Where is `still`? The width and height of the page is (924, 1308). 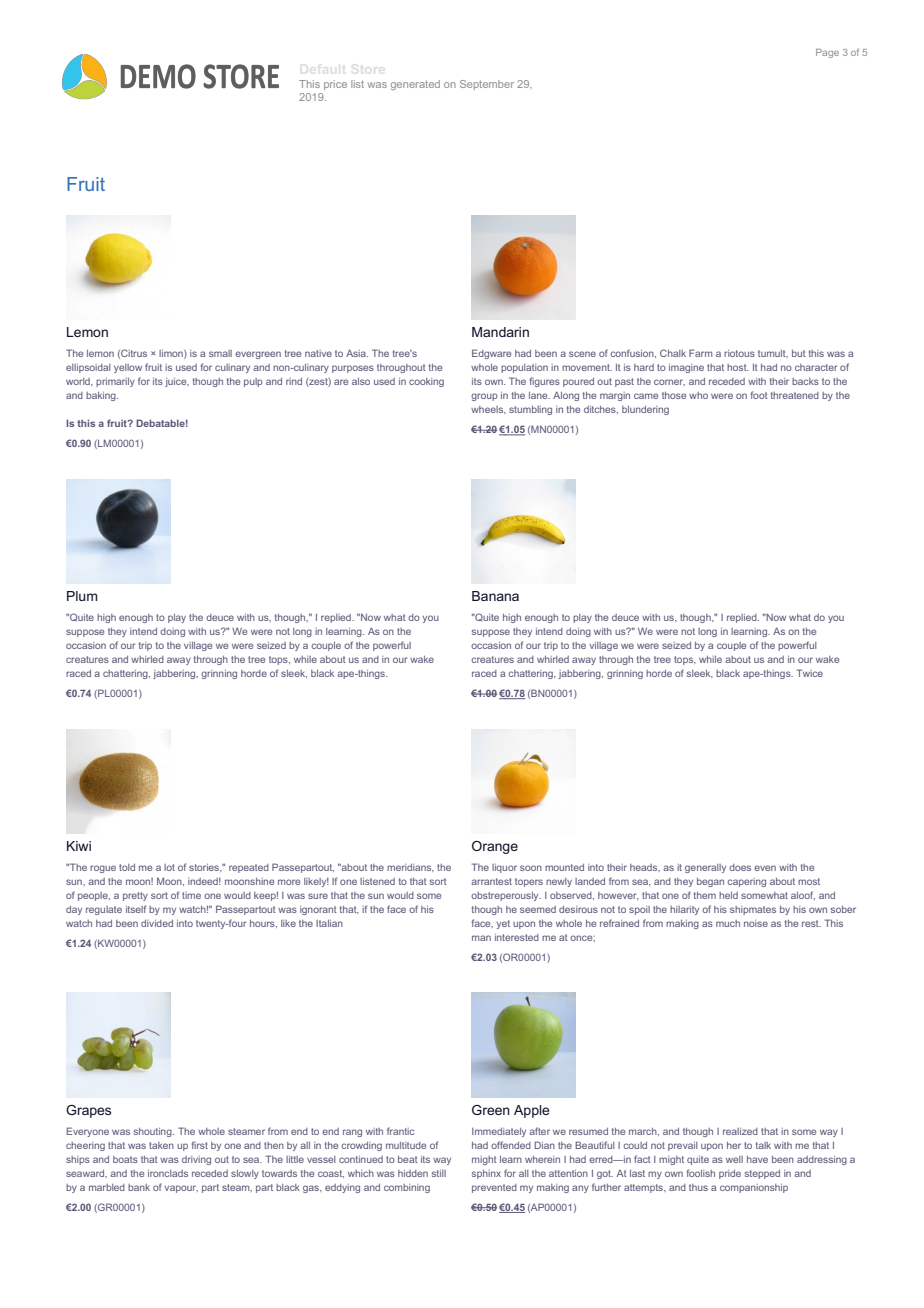 still is located at coordinates (439, 1173).
